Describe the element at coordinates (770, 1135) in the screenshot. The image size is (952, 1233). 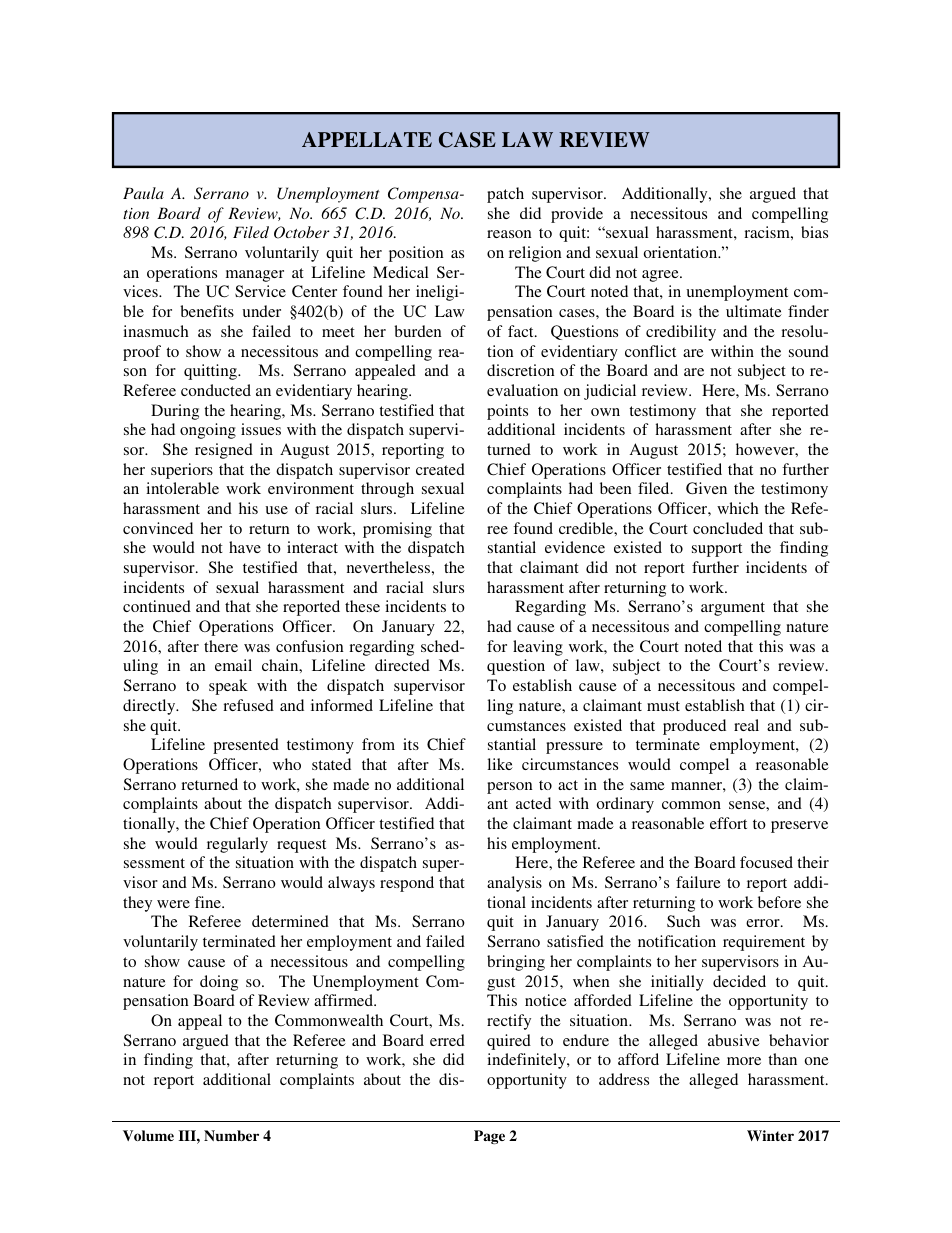
I see `Winter` at that location.
